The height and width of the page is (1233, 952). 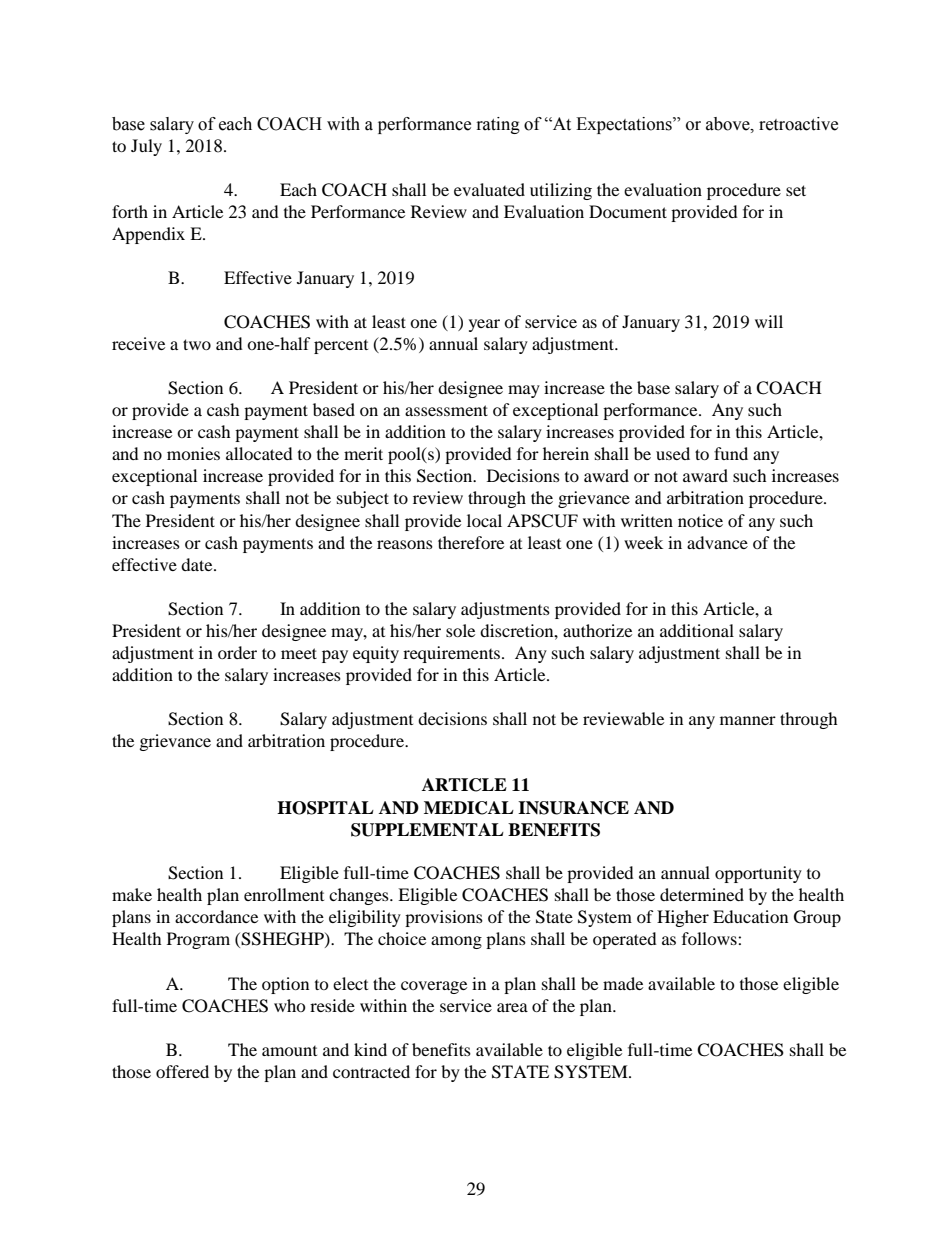 What do you see at coordinates (146, 147) in the page?
I see `July` at bounding box center [146, 147].
